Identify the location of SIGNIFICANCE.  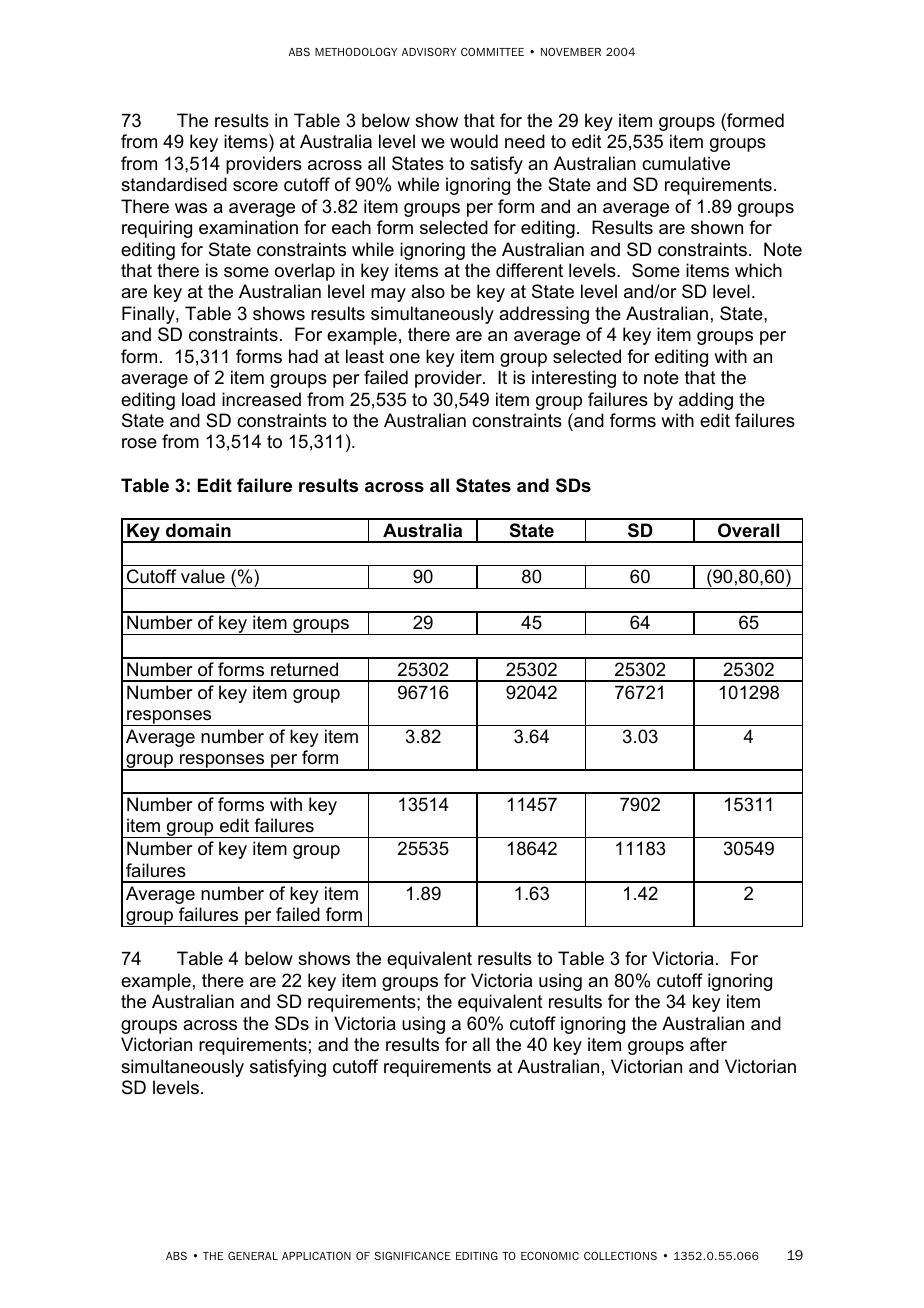
(413, 1255).
